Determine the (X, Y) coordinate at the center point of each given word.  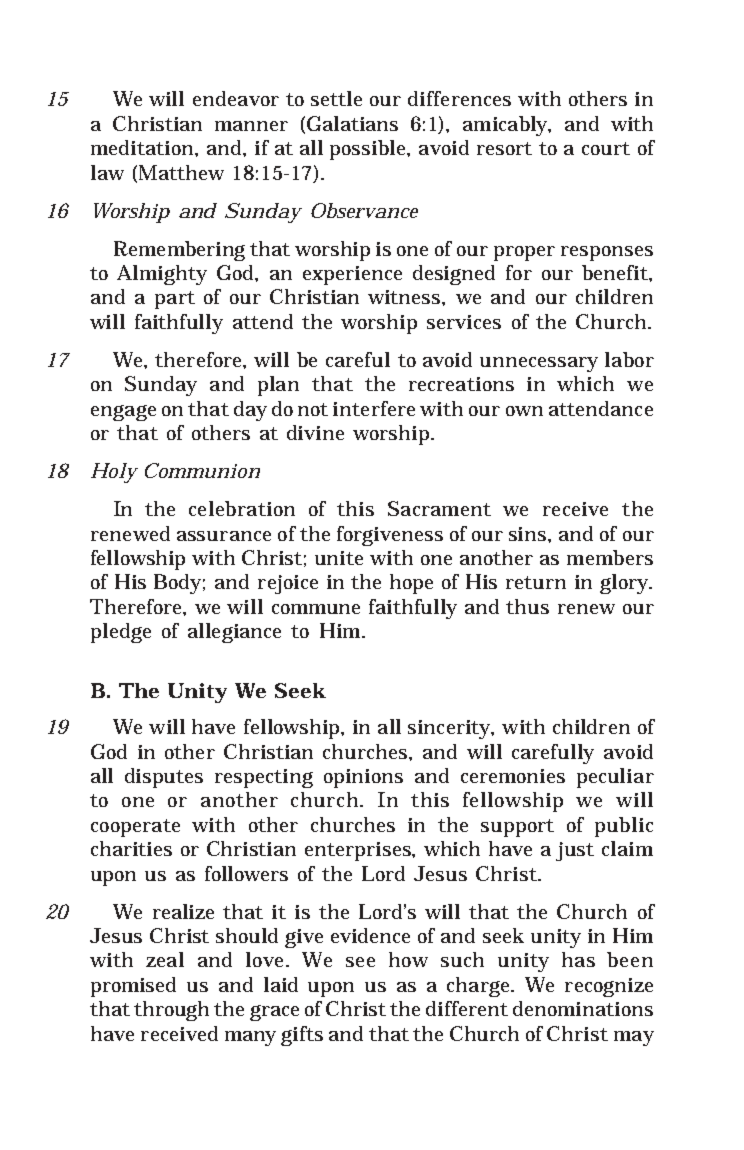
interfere (374, 408)
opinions (363, 778)
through (171, 1011)
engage (123, 413)
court (606, 148)
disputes (164, 778)
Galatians (351, 124)
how (408, 959)
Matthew (180, 173)
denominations (583, 1008)
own (524, 411)
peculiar (615, 778)
